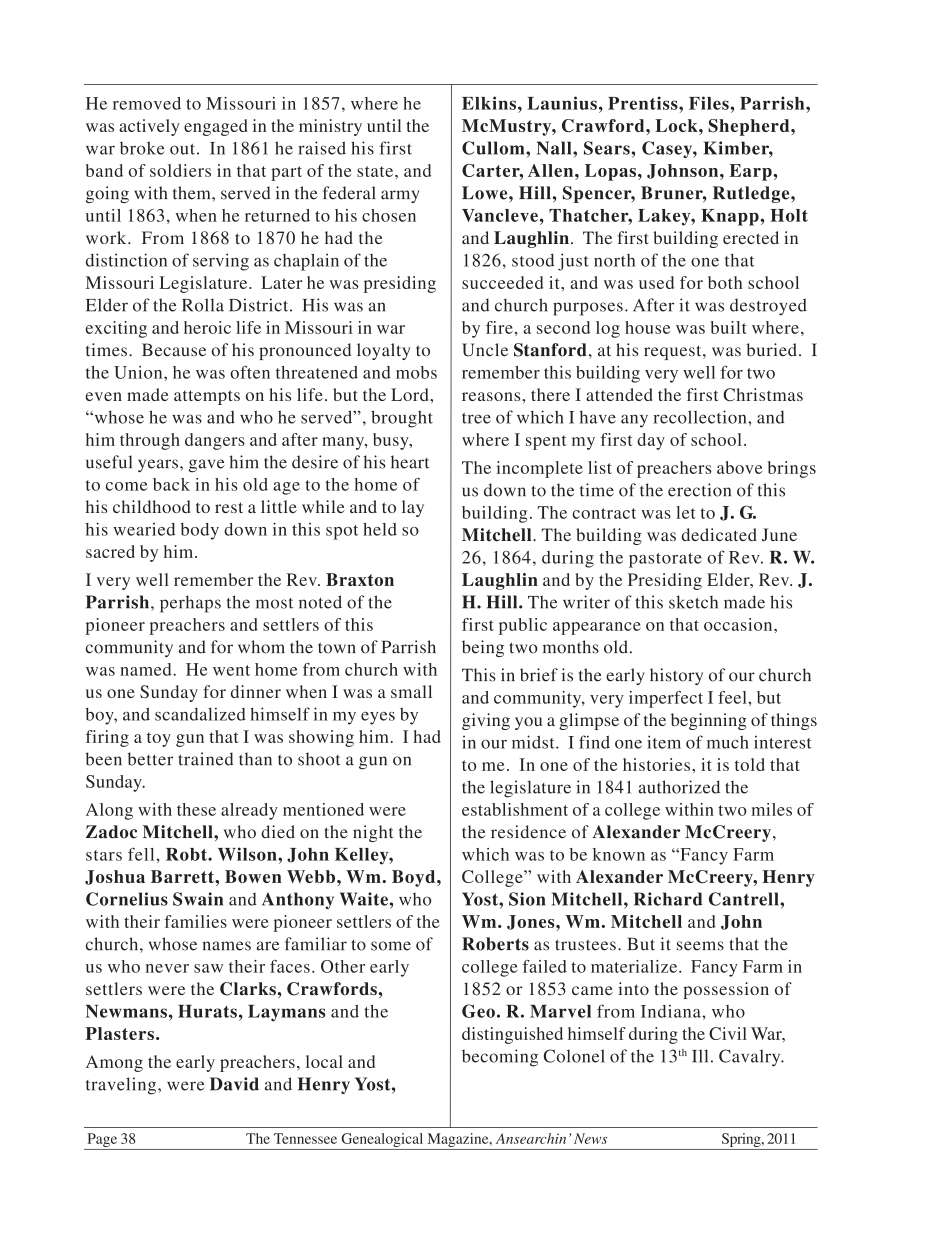 The height and width of the page is (1233, 952). Describe the element at coordinates (750, 127) in the page. I see `Shepherd` at that location.
